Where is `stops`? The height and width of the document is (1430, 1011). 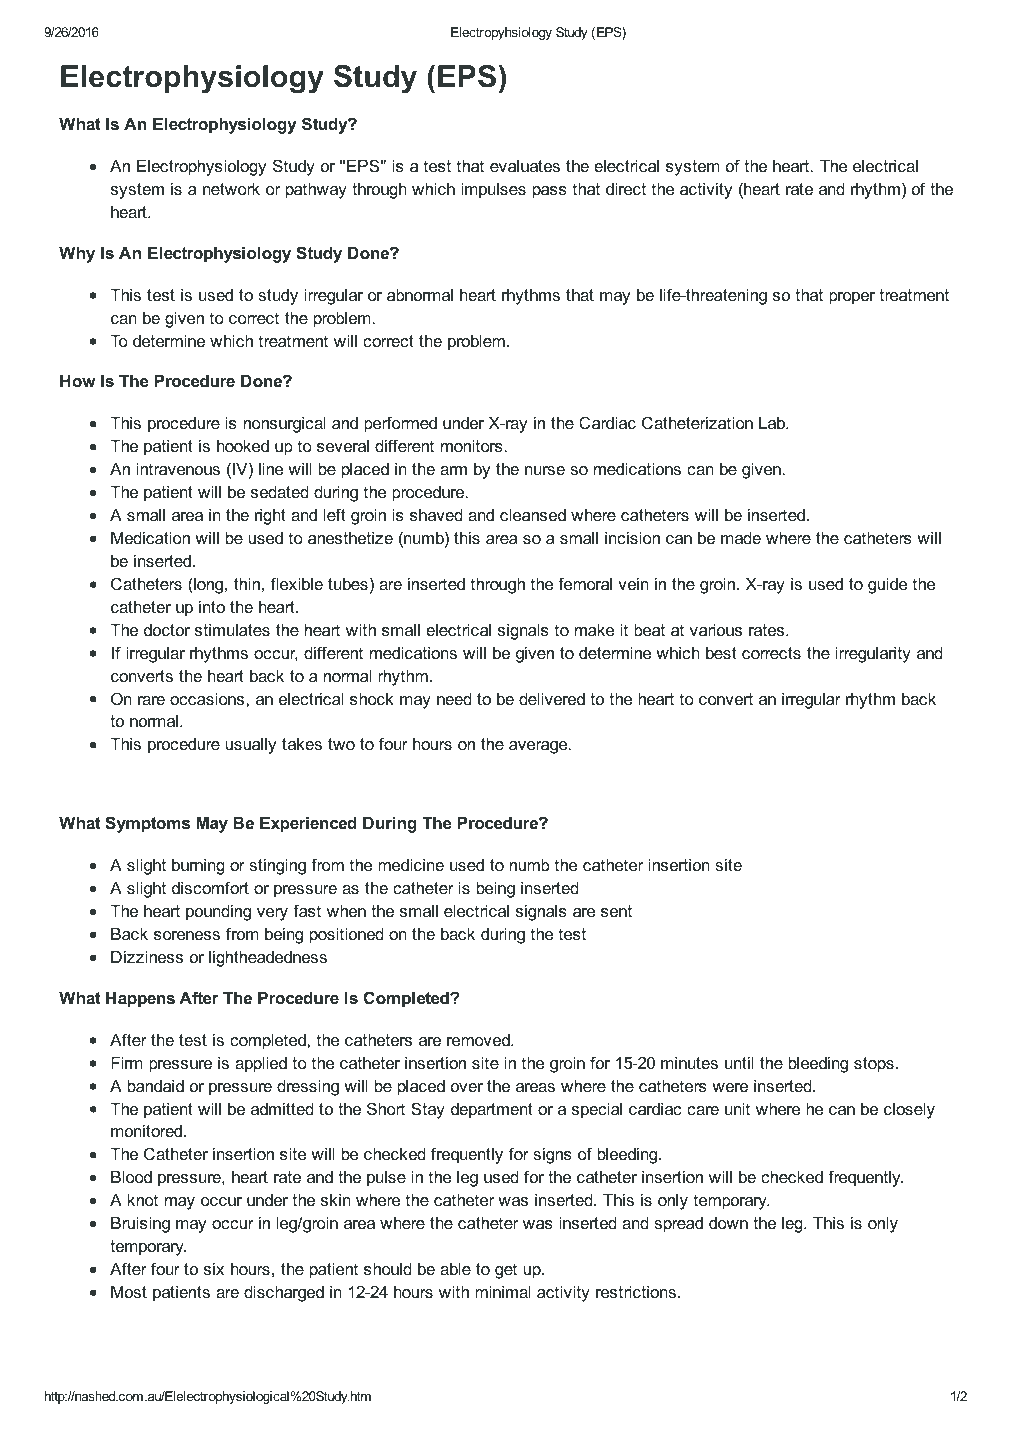 stops is located at coordinates (874, 1065).
